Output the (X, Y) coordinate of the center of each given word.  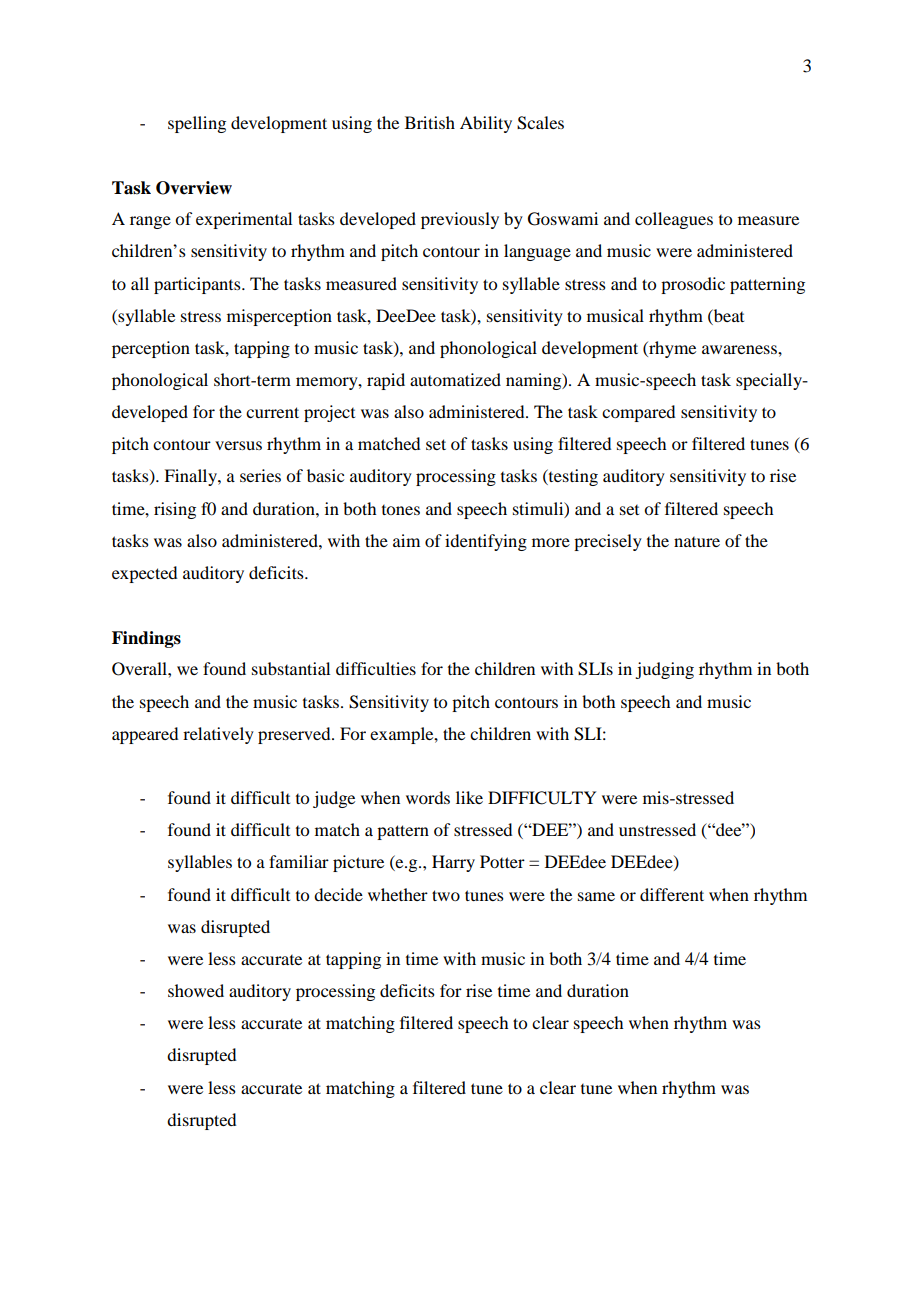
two (446, 895)
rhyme (671, 349)
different (672, 894)
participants (198, 285)
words (428, 797)
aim (406, 540)
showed (196, 990)
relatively (218, 735)
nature (697, 542)
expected (144, 574)
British (430, 122)
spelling (197, 124)
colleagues (674, 220)
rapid (386, 381)
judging (664, 670)
